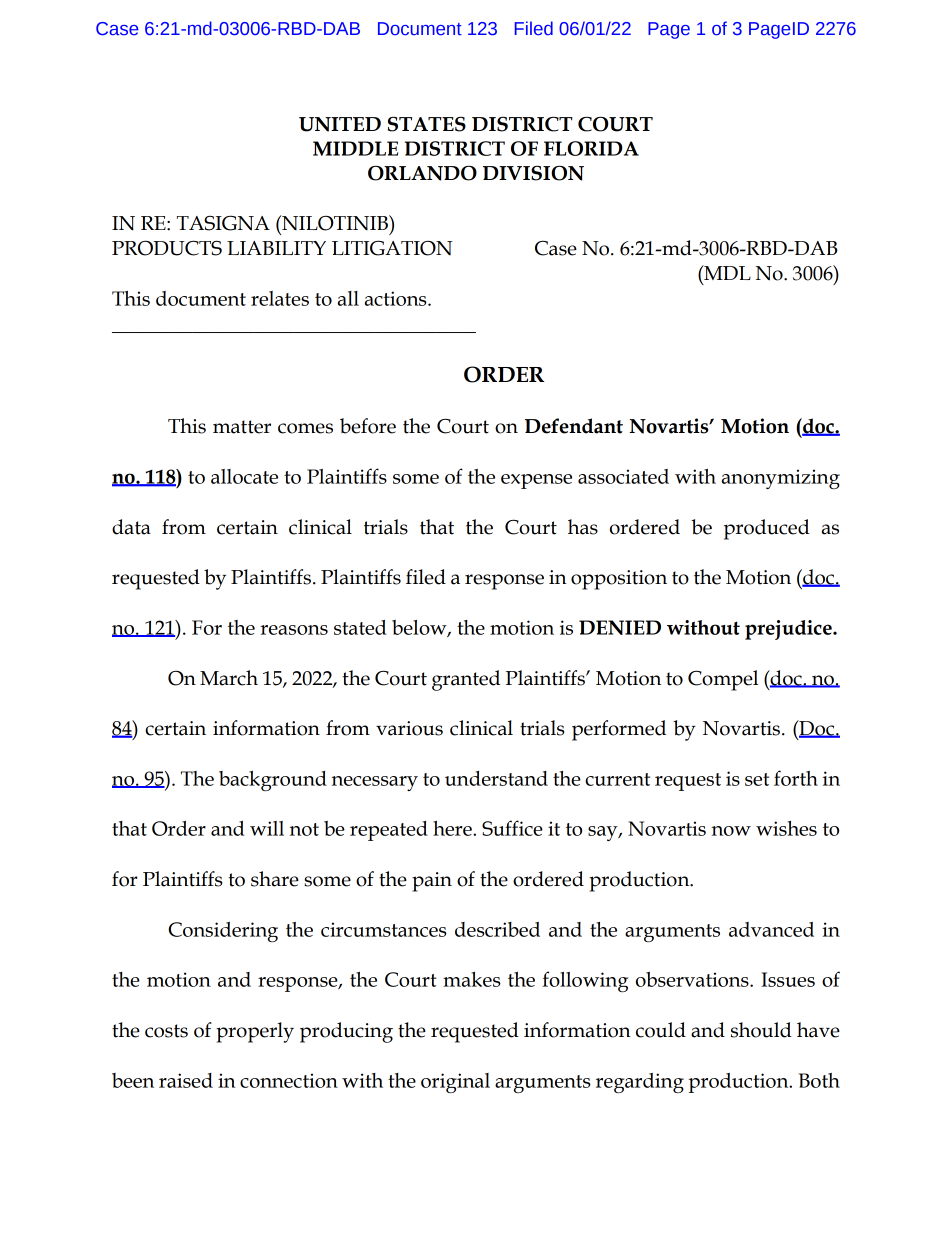  What do you see at coordinates (280, 298) in the image?
I see `relates` at bounding box center [280, 298].
